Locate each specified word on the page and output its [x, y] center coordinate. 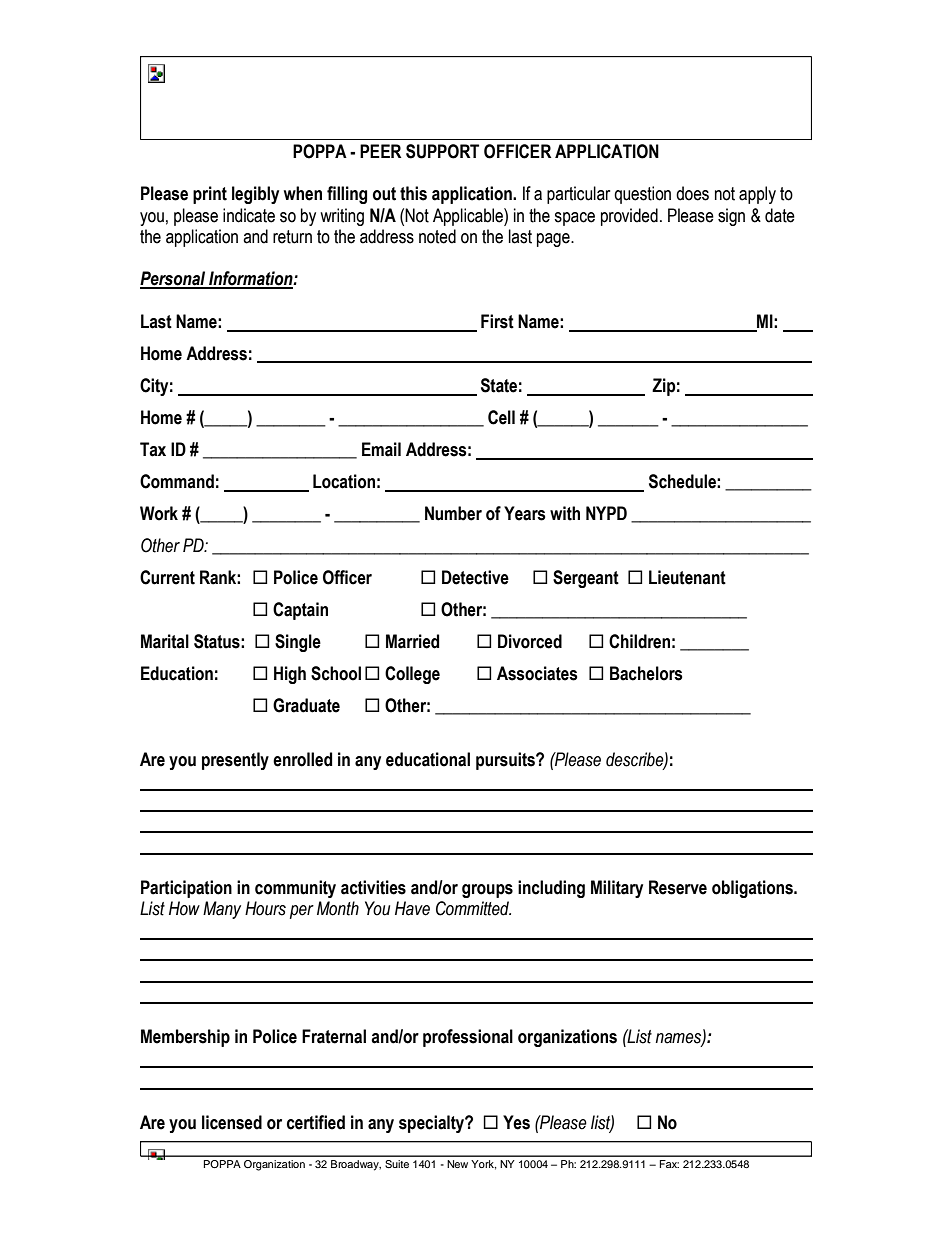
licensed [232, 1122]
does [692, 193]
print [210, 195]
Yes [516, 1122]
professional [468, 1038]
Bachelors [646, 673]
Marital [165, 641]
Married [412, 641]
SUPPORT [442, 151]
